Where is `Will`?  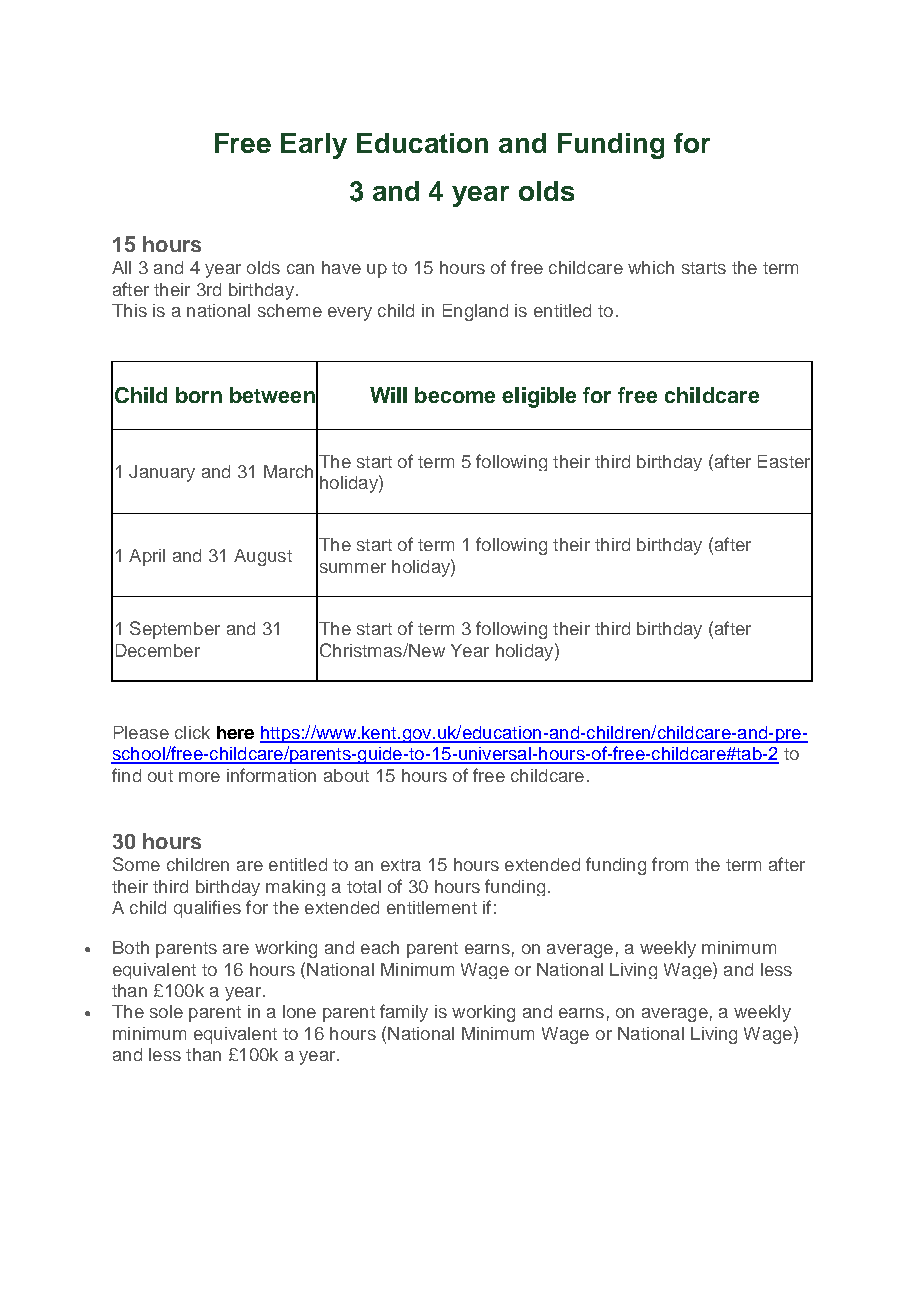 Will is located at coordinates (388, 395).
